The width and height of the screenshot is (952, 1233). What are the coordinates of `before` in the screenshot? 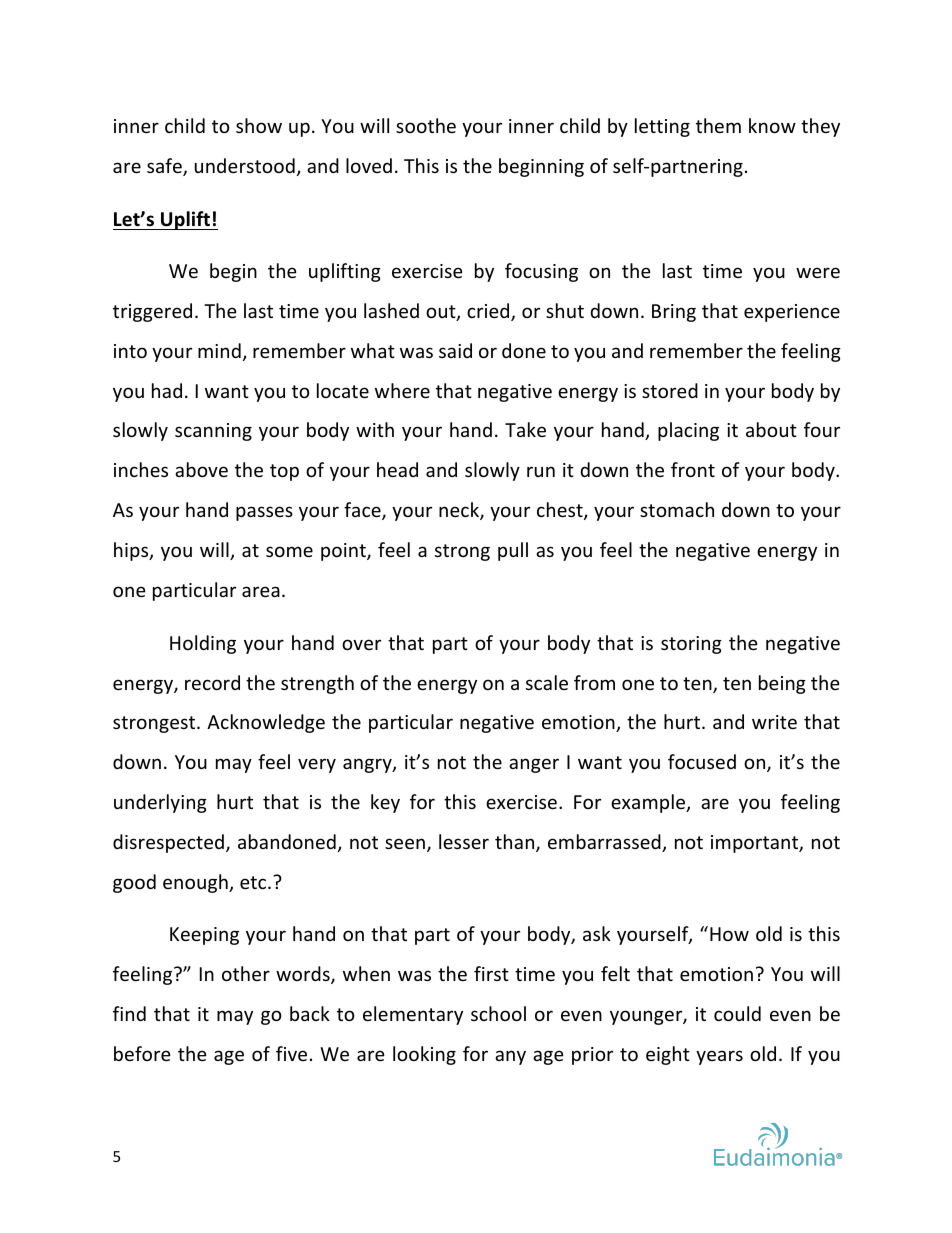 It's located at (142, 1053).
